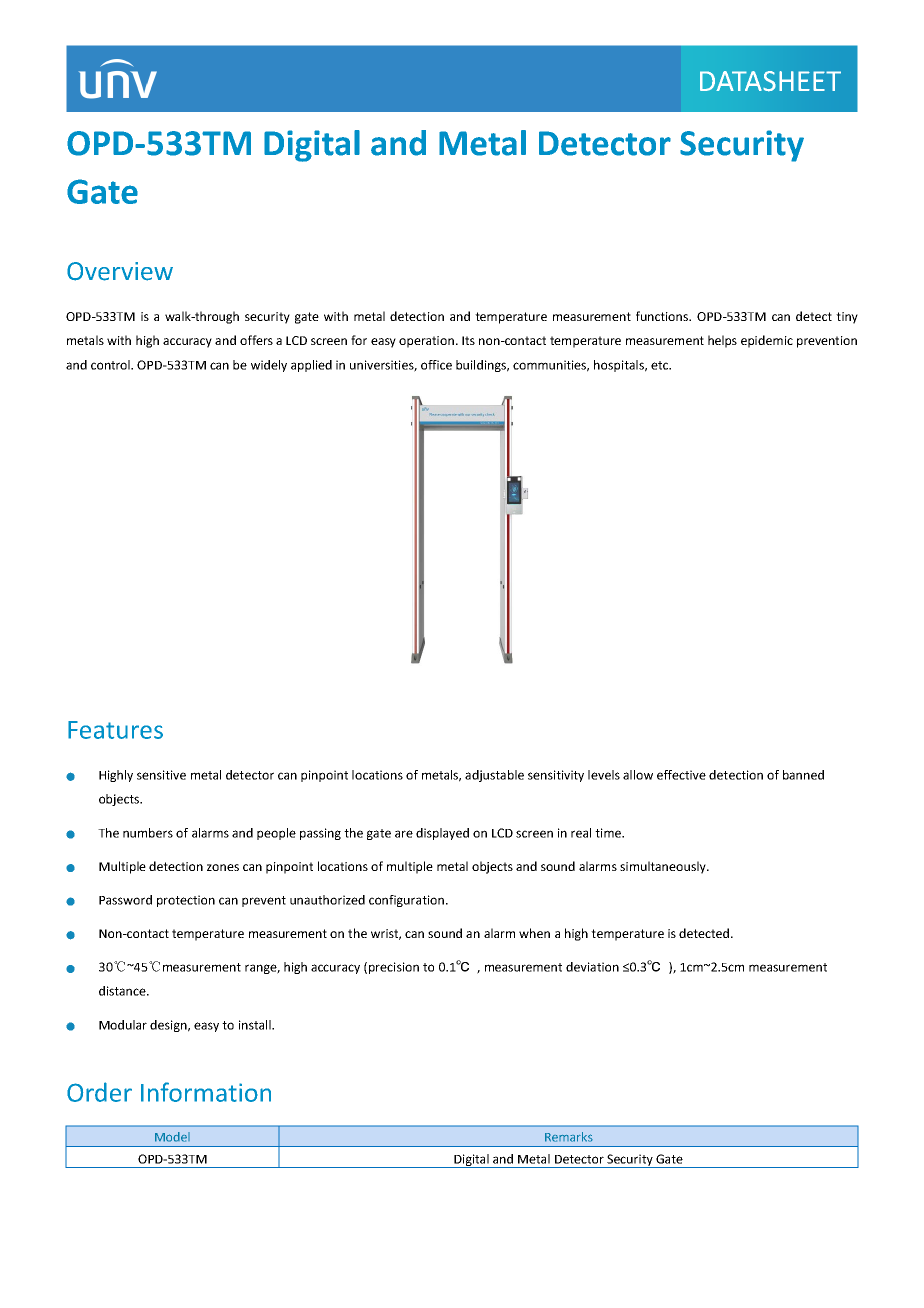  I want to click on epidemic, so click(767, 341).
